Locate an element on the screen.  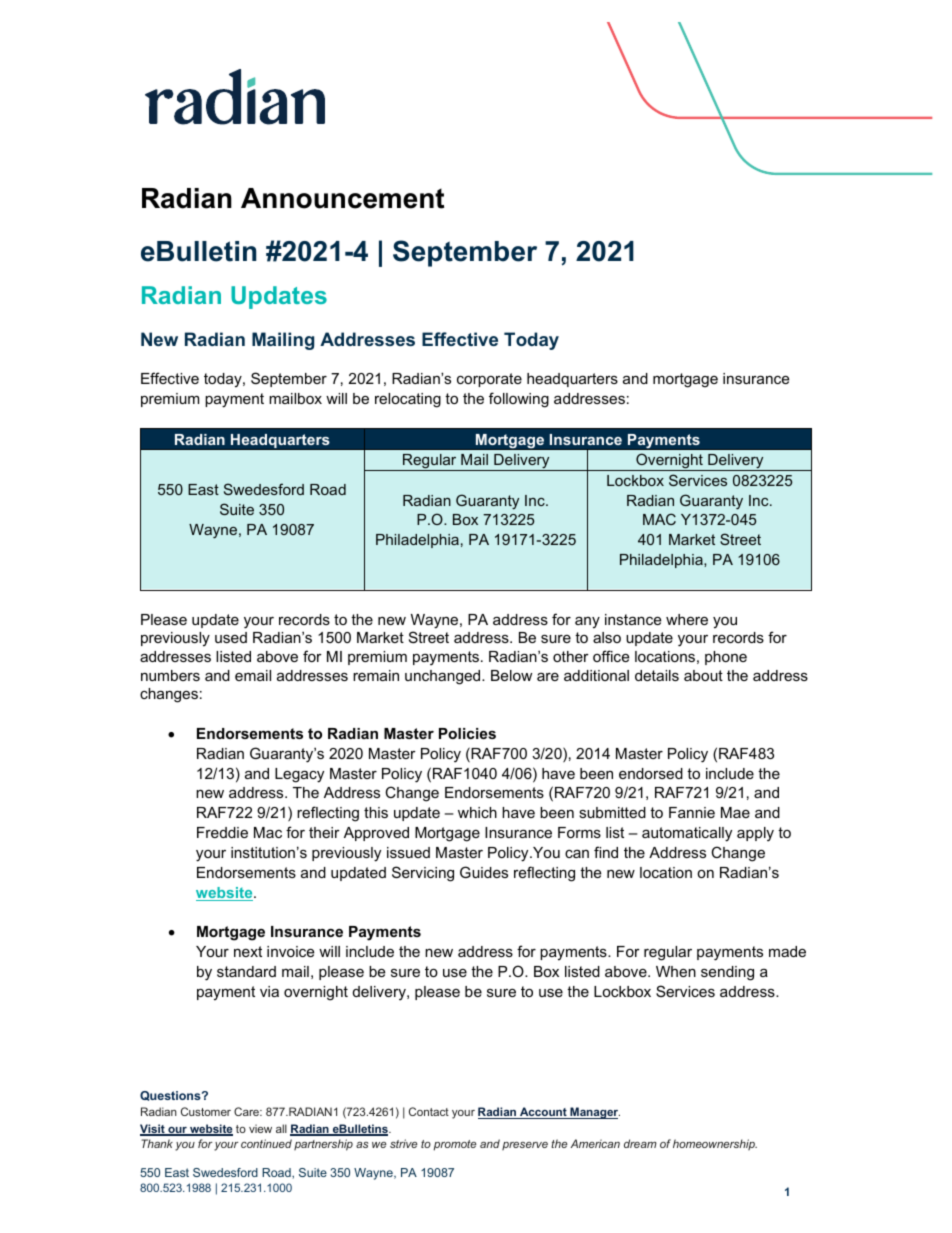
Customer is located at coordinates (206, 1111).
